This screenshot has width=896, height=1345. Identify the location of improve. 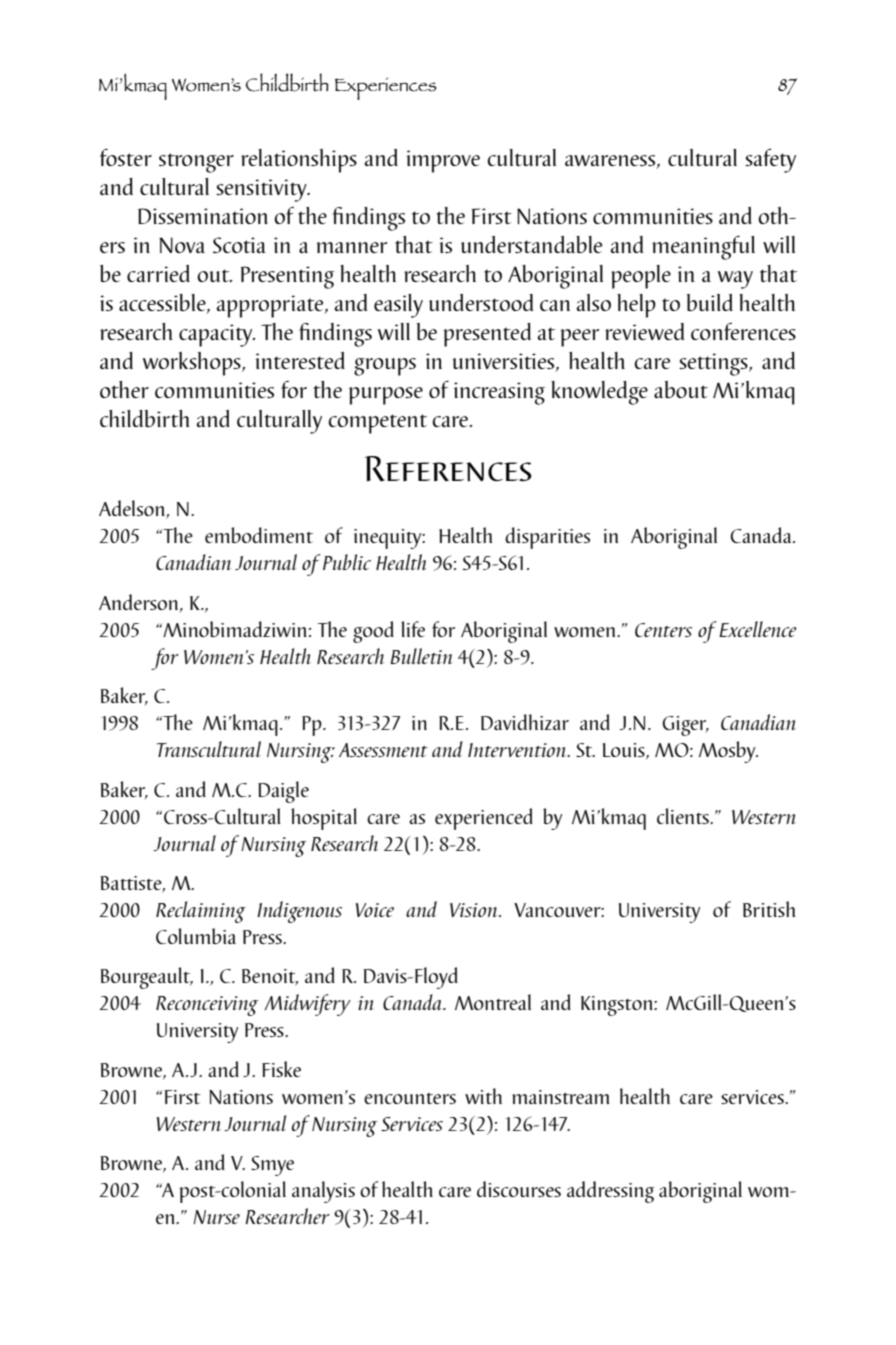
(443, 161).
